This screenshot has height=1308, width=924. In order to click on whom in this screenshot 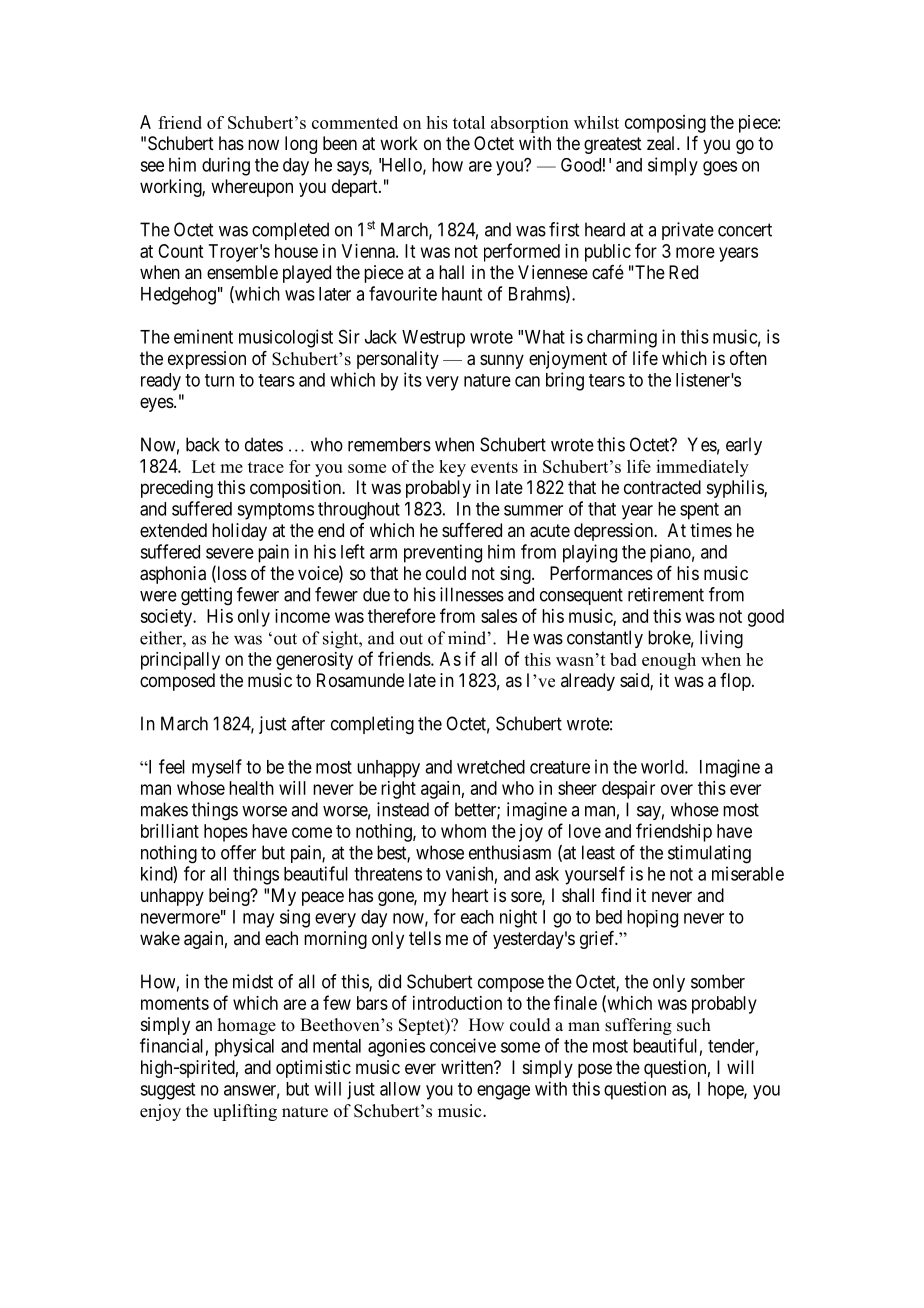, I will do `click(463, 831)`.
